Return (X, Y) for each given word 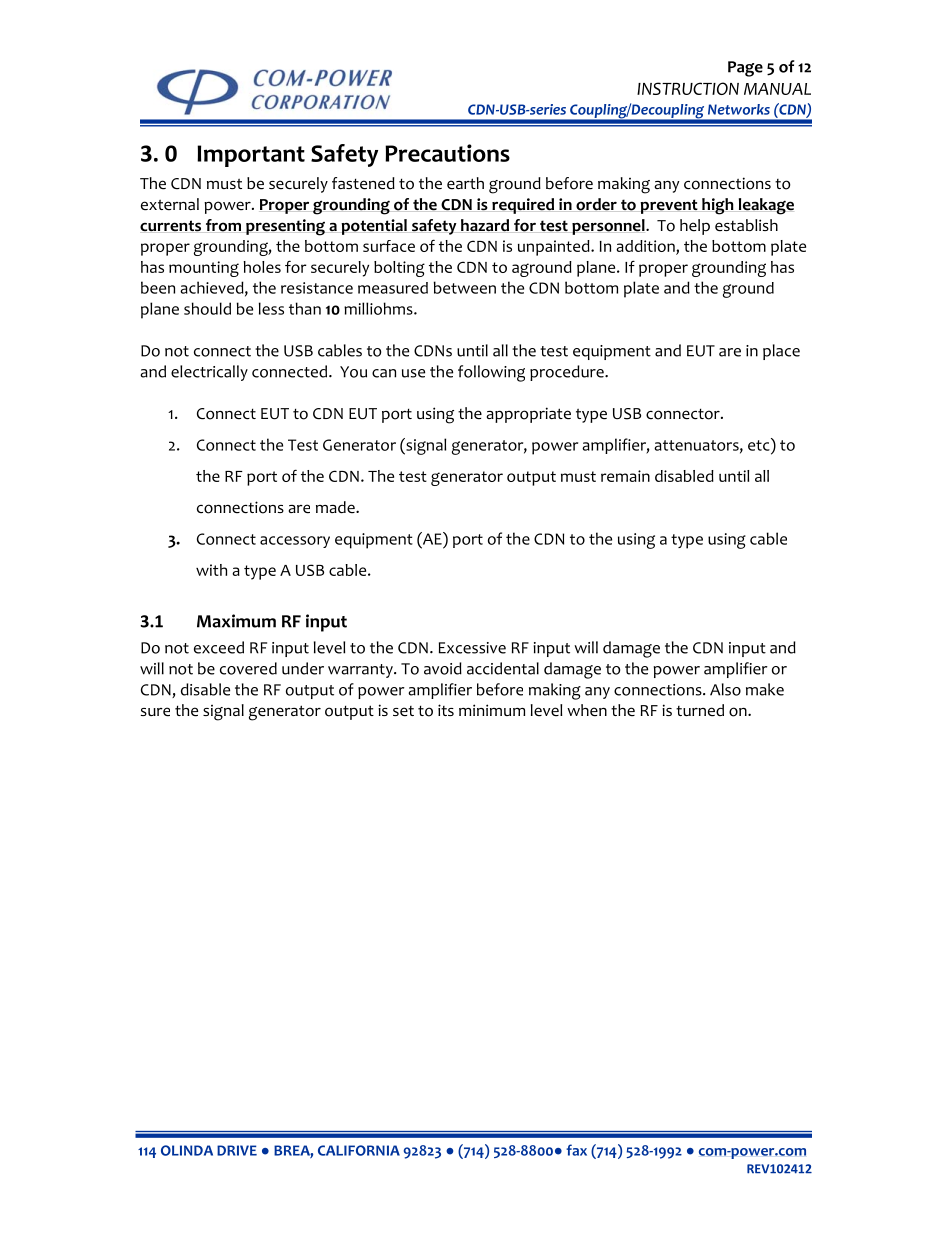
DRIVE (237, 1150)
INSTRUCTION (688, 88)
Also (725, 689)
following (491, 373)
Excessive (472, 648)
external (170, 204)
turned (700, 710)
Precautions (447, 153)
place (781, 352)
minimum (492, 710)
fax (576, 1150)
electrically (209, 373)
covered (248, 668)
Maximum (236, 621)
